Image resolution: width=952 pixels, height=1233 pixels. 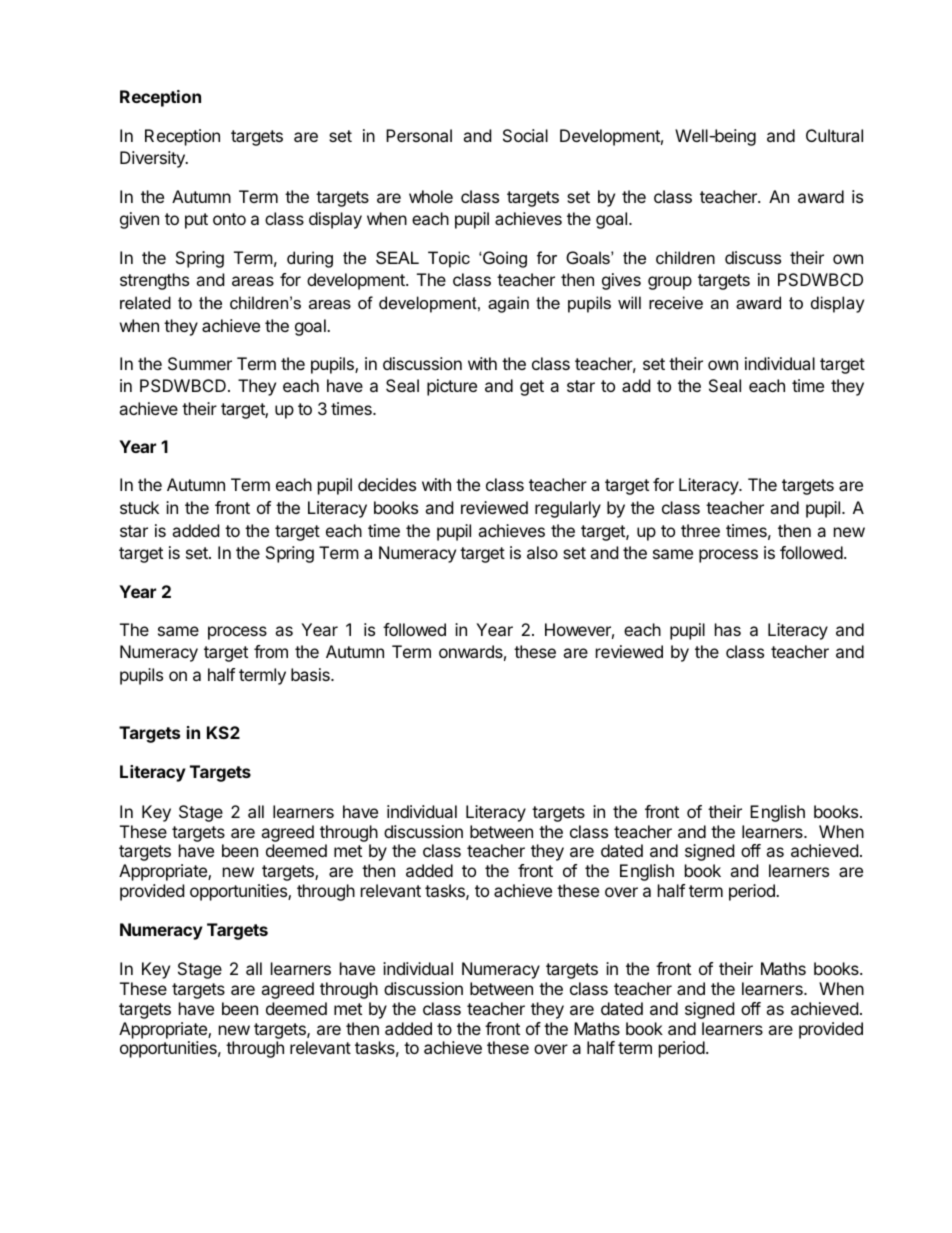 What do you see at coordinates (834, 135) in the screenshot?
I see `Cultural` at bounding box center [834, 135].
